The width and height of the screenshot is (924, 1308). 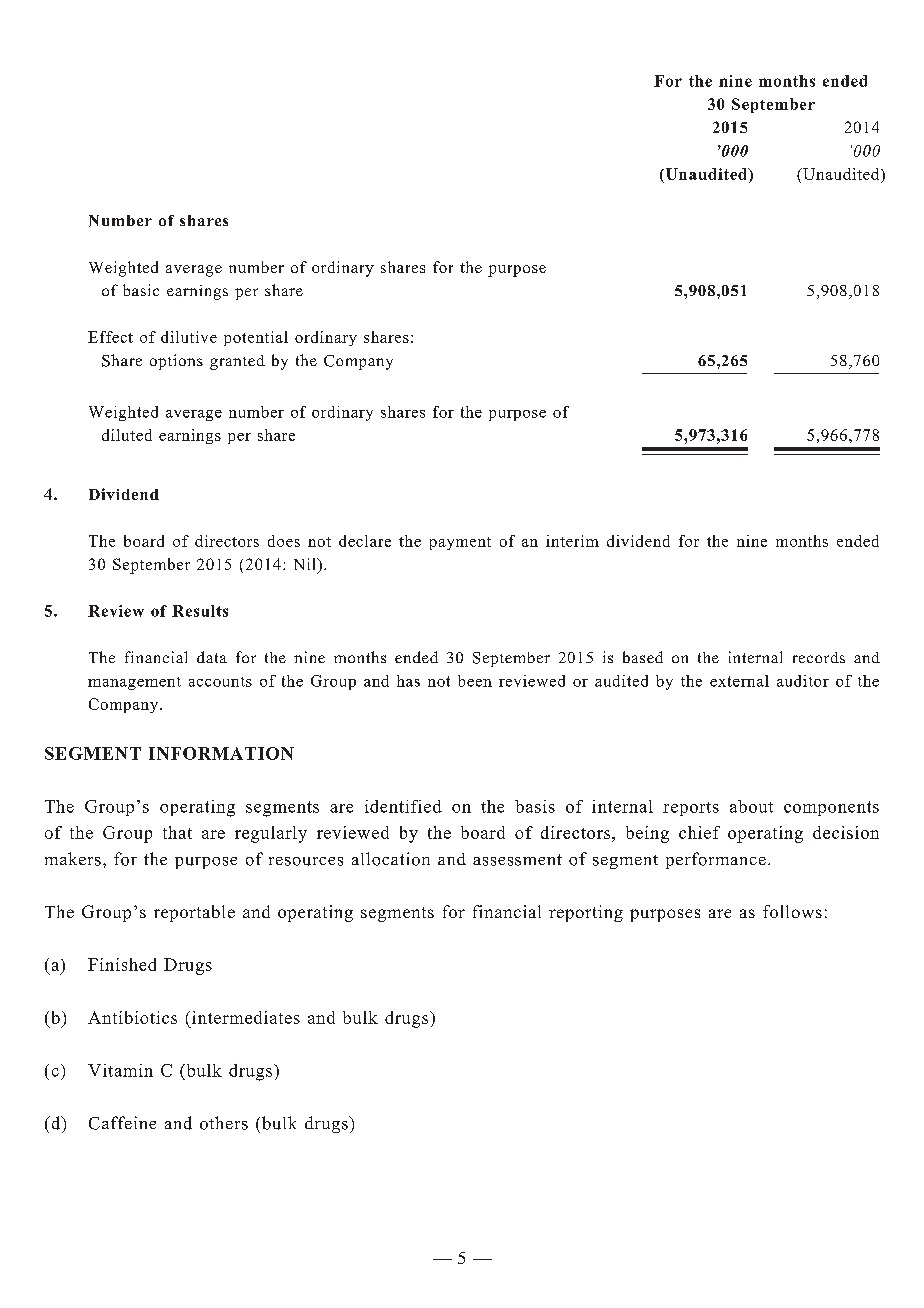 What do you see at coordinates (572, 541) in the screenshot?
I see `interim` at bounding box center [572, 541].
